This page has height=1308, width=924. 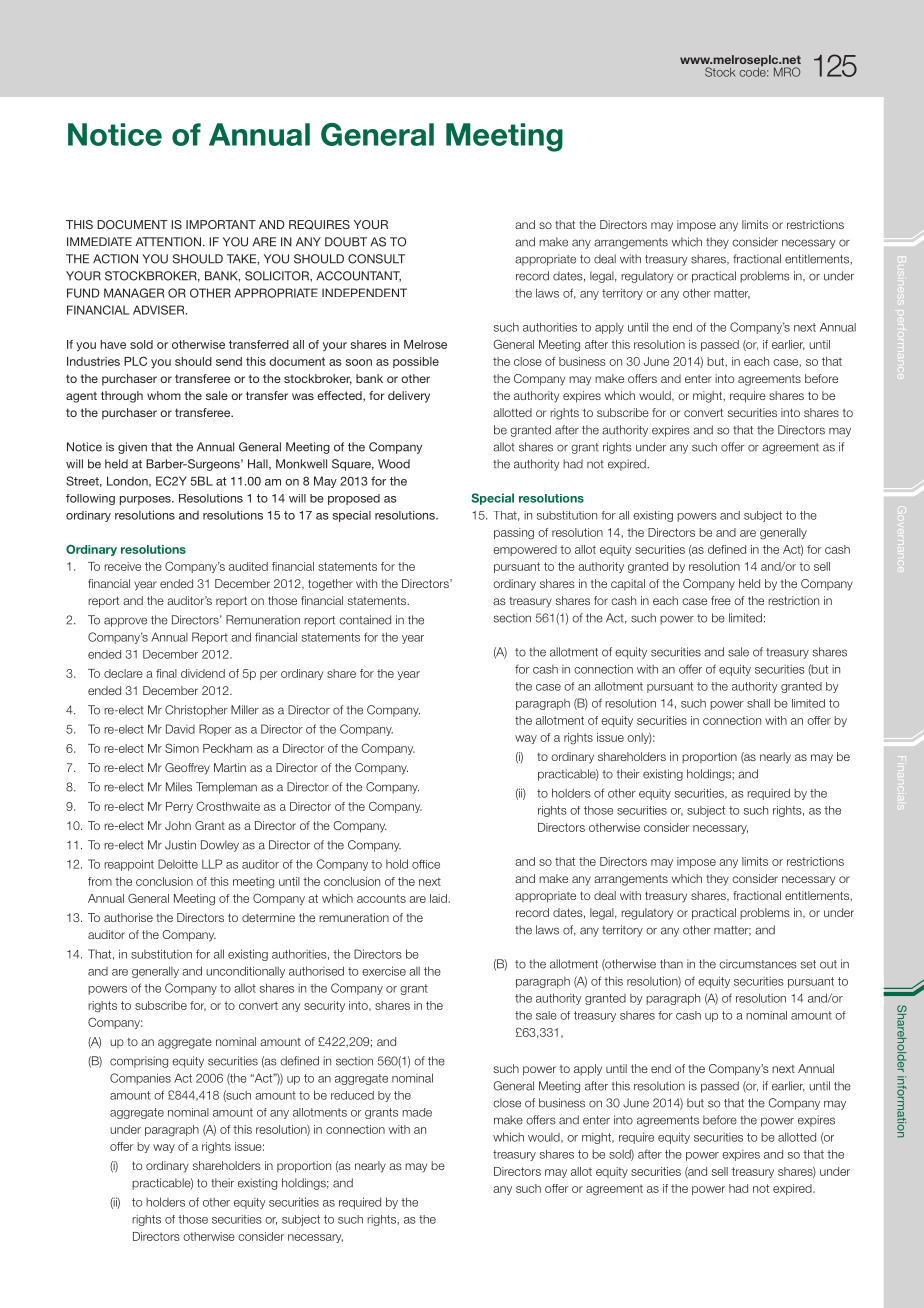 I want to click on given, so click(x=132, y=448).
